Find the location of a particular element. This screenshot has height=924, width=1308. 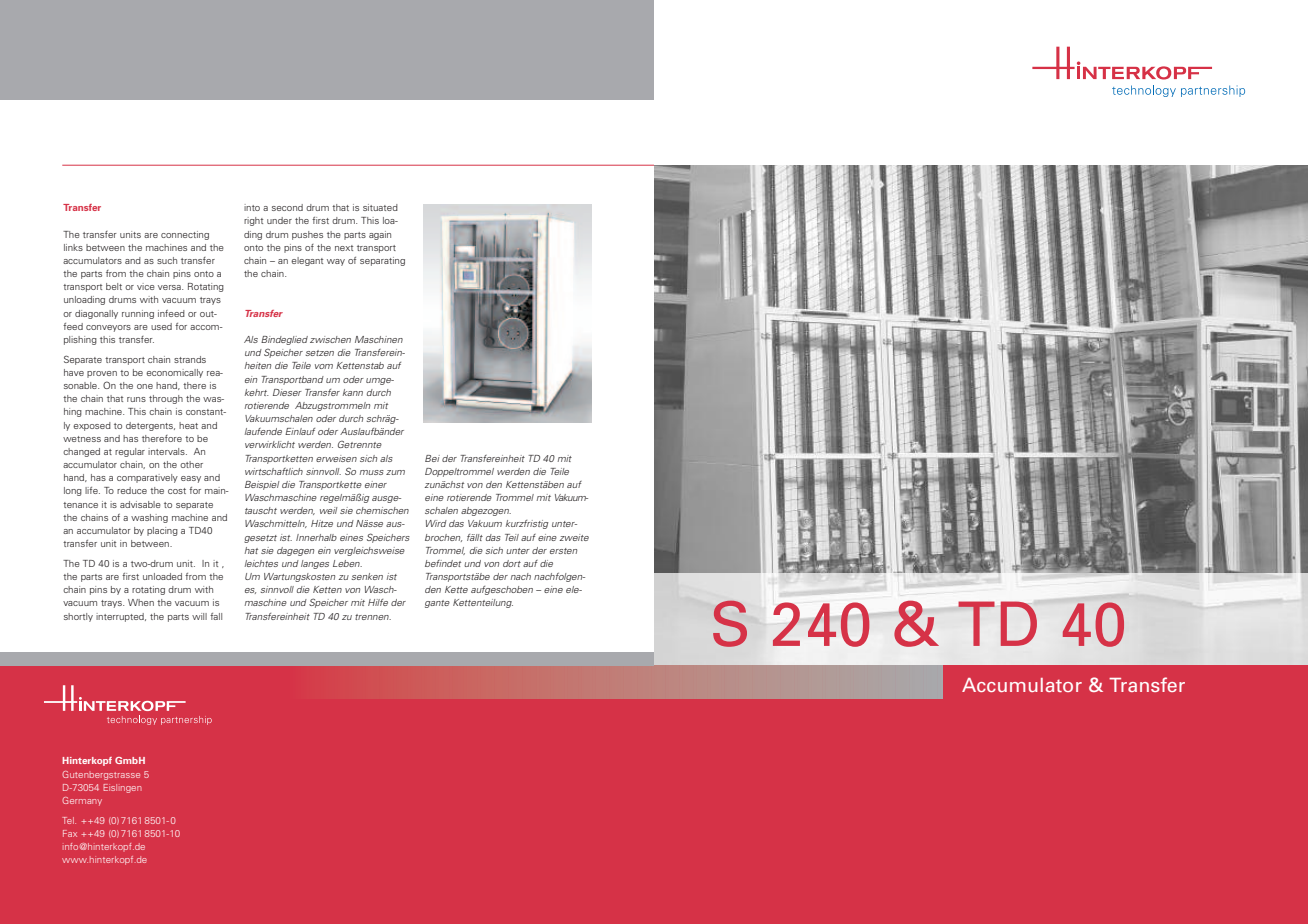

Hilfe is located at coordinates (378, 602).
